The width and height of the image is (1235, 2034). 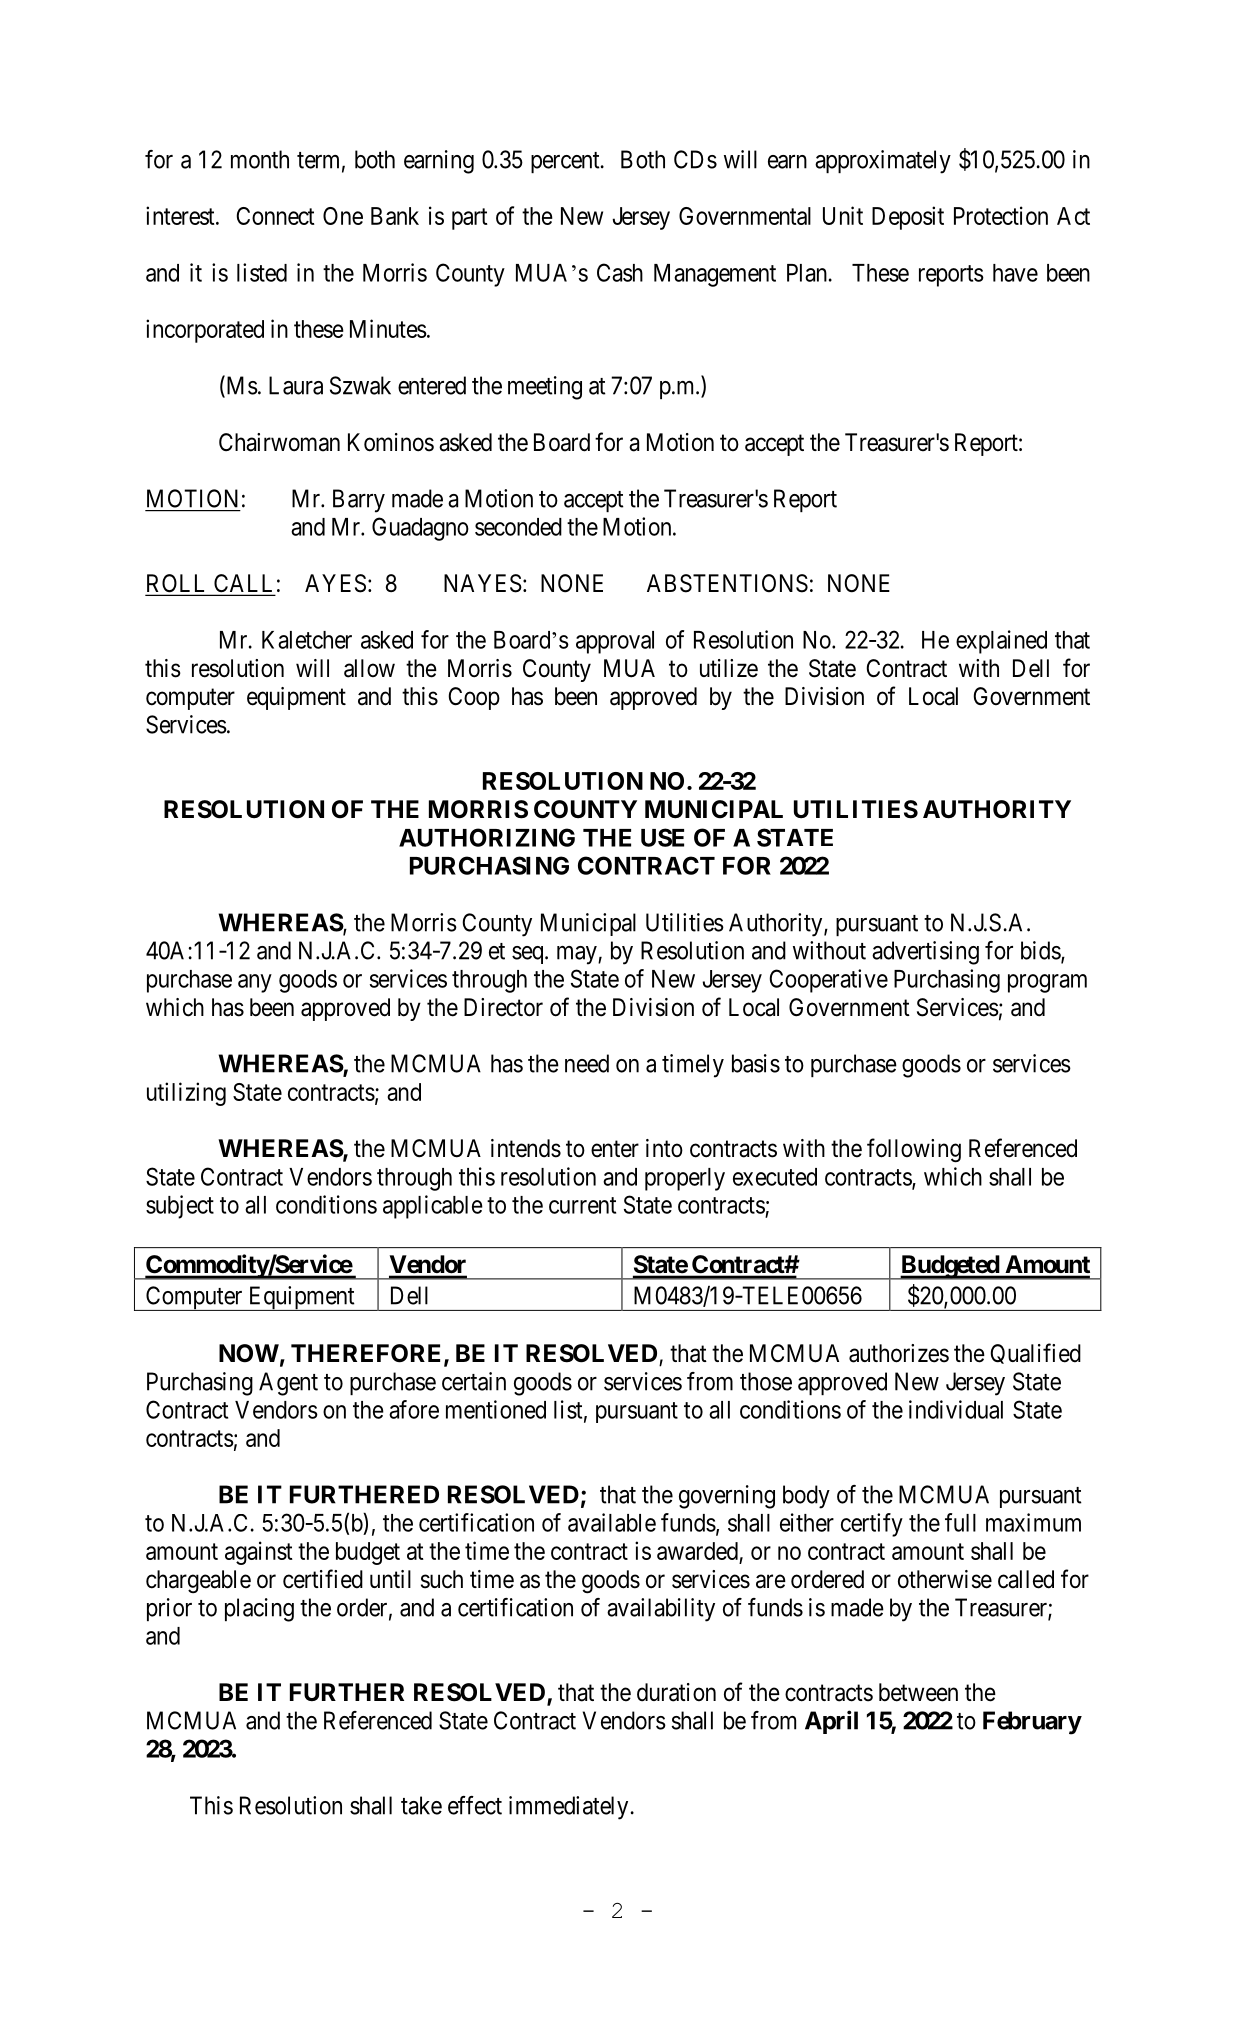 I want to click on take, so click(x=421, y=1805).
